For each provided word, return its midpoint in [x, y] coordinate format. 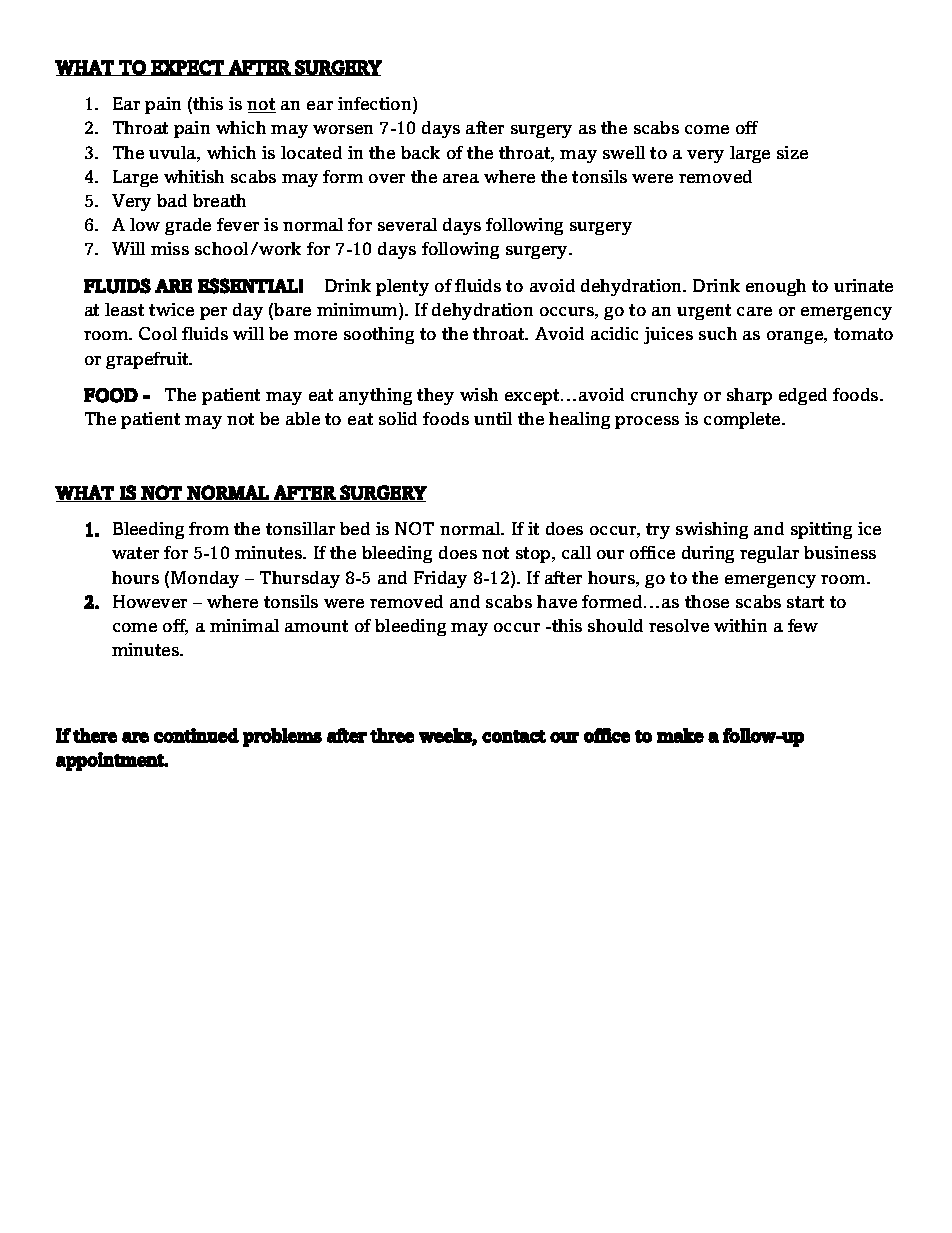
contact [514, 736]
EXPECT [188, 68]
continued [196, 735]
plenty [402, 287]
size [792, 152]
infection [376, 105]
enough [776, 287]
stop [534, 555]
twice [171, 309]
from [209, 528]
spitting [821, 530]
